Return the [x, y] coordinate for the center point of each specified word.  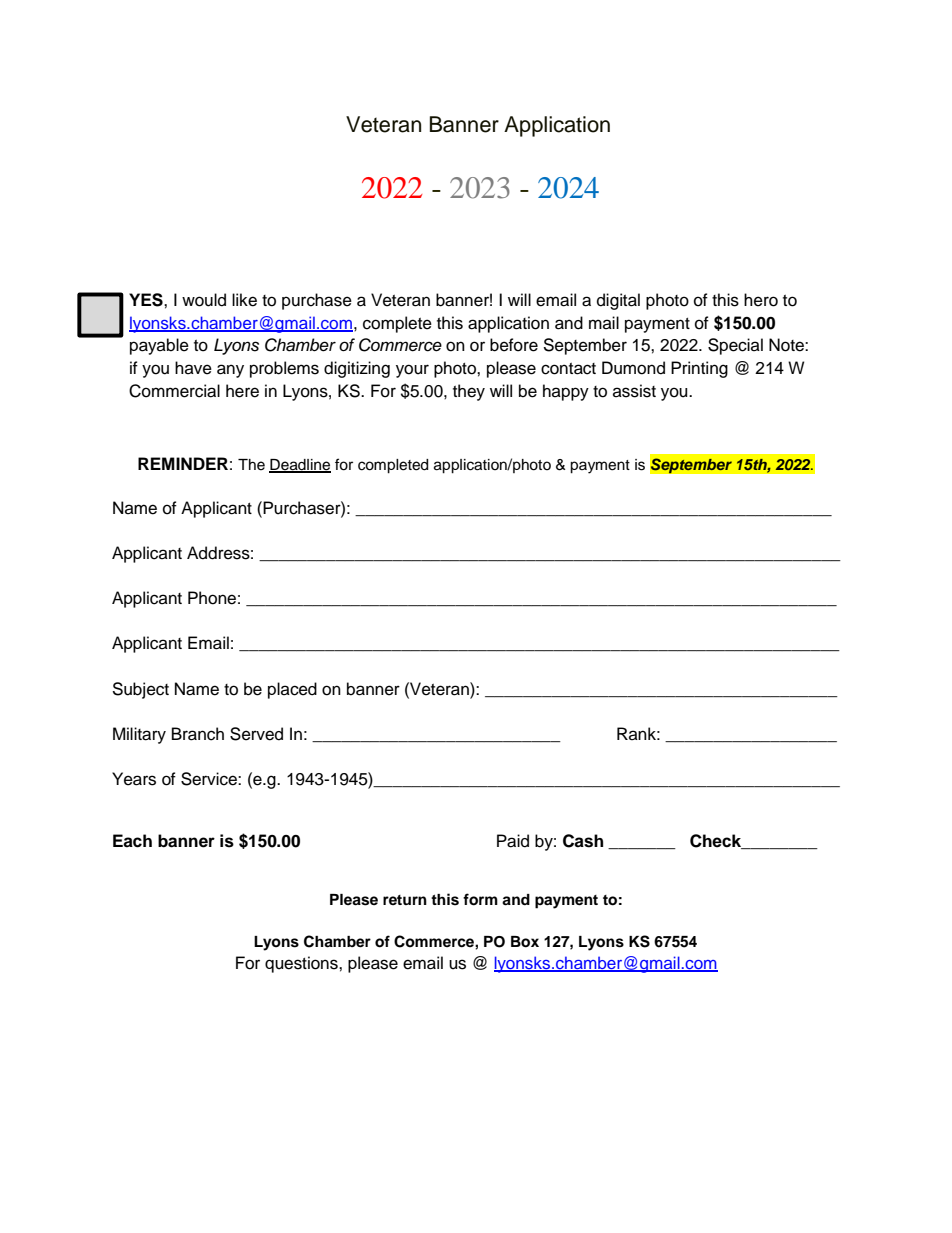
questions [302, 964]
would [204, 300]
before [514, 345]
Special [735, 346]
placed [292, 690]
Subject [140, 690]
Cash [583, 841]
